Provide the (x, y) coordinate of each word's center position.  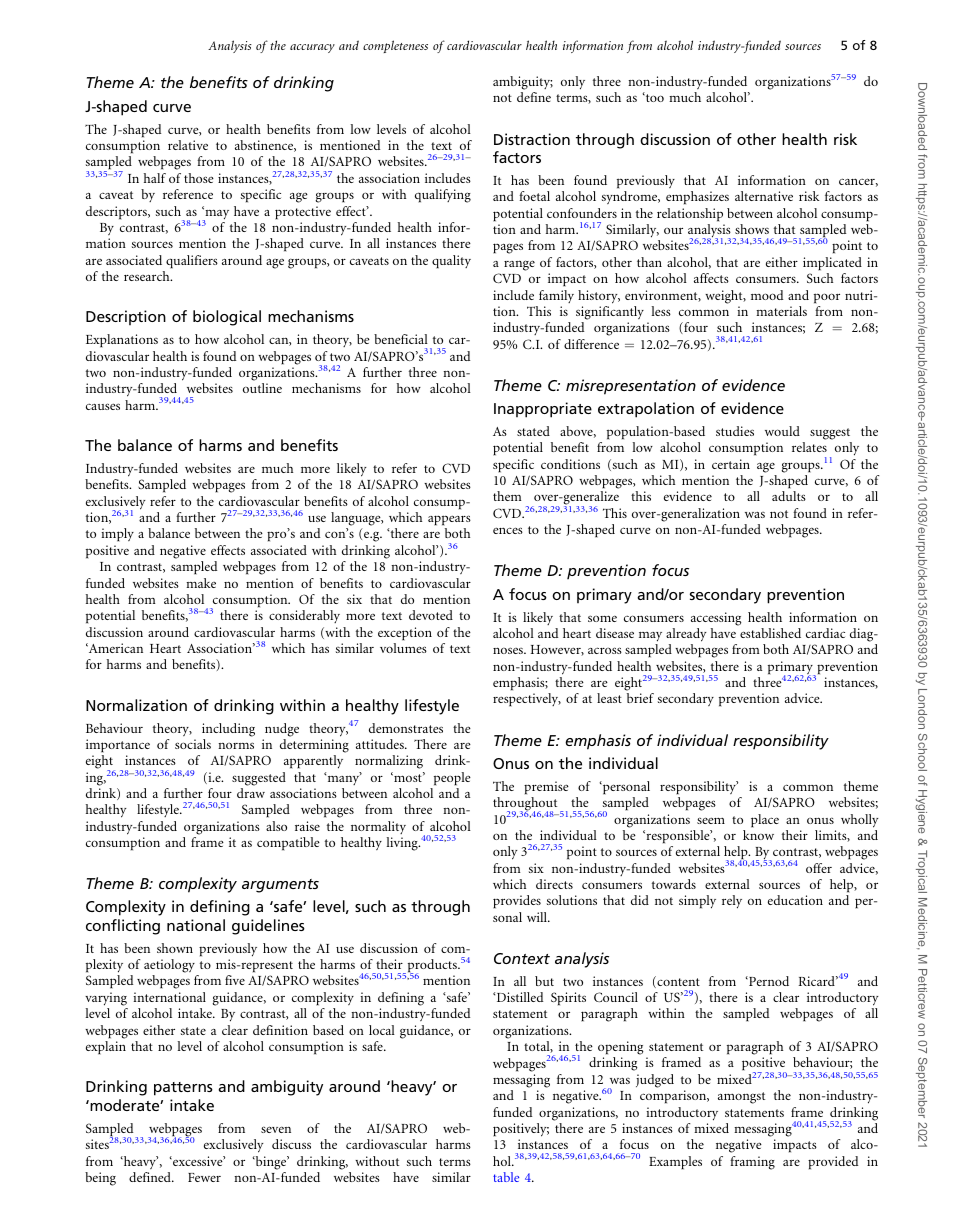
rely (732, 902)
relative (188, 145)
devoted (431, 615)
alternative (764, 196)
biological (227, 318)
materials (781, 311)
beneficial (401, 339)
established (770, 633)
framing (752, 1163)
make (201, 583)
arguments (280, 886)
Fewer (204, 1177)
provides (517, 902)
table (506, 1177)
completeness (395, 46)
